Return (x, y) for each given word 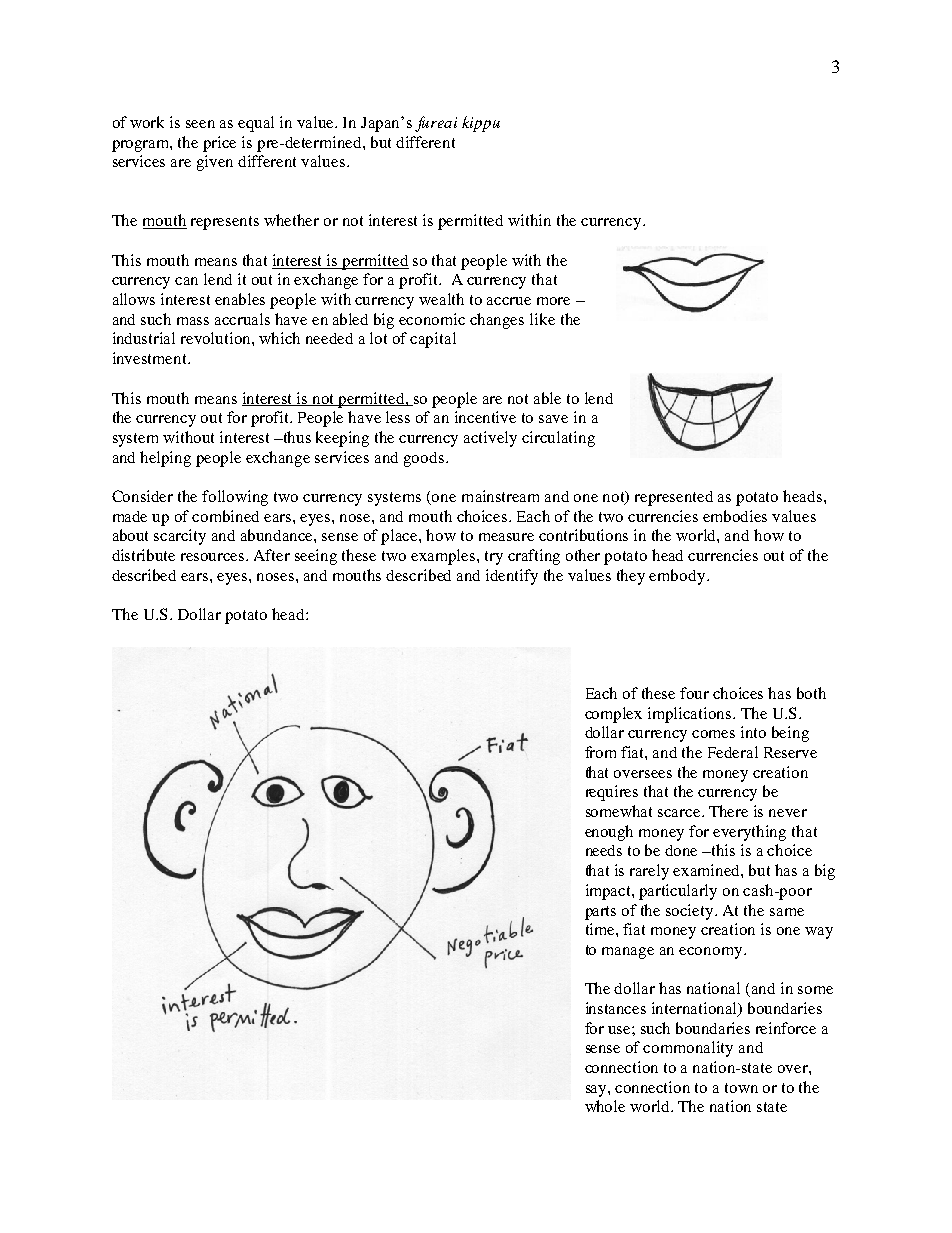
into (753, 732)
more (553, 301)
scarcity (180, 537)
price (219, 144)
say (597, 1091)
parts (600, 913)
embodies (735, 516)
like (542, 319)
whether (291, 220)
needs (604, 850)
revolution (217, 338)
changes (497, 321)
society (691, 912)
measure (506, 537)
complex (613, 715)
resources (214, 557)
